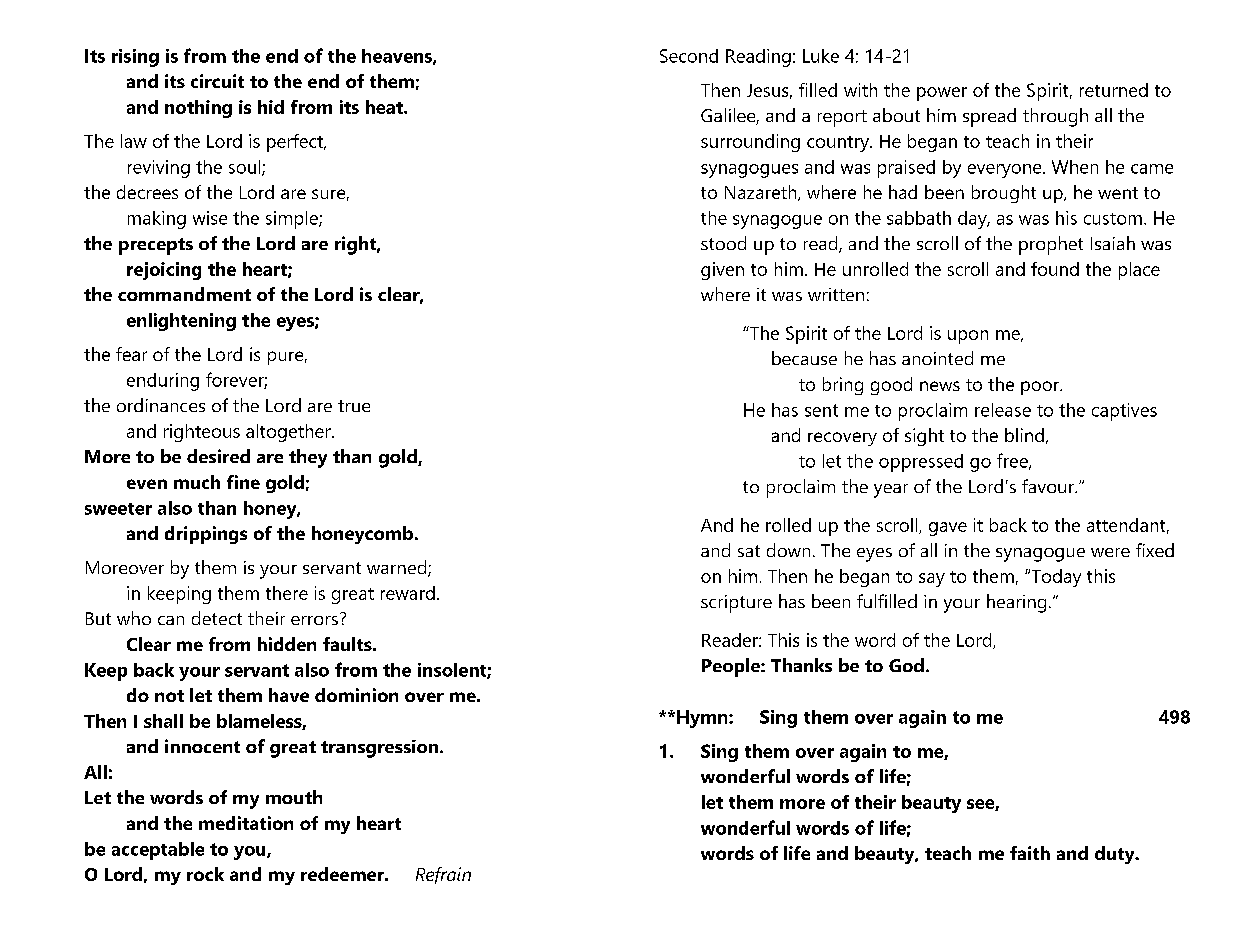  What do you see at coordinates (217, 81) in the screenshot?
I see `circuit` at bounding box center [217, 81].
